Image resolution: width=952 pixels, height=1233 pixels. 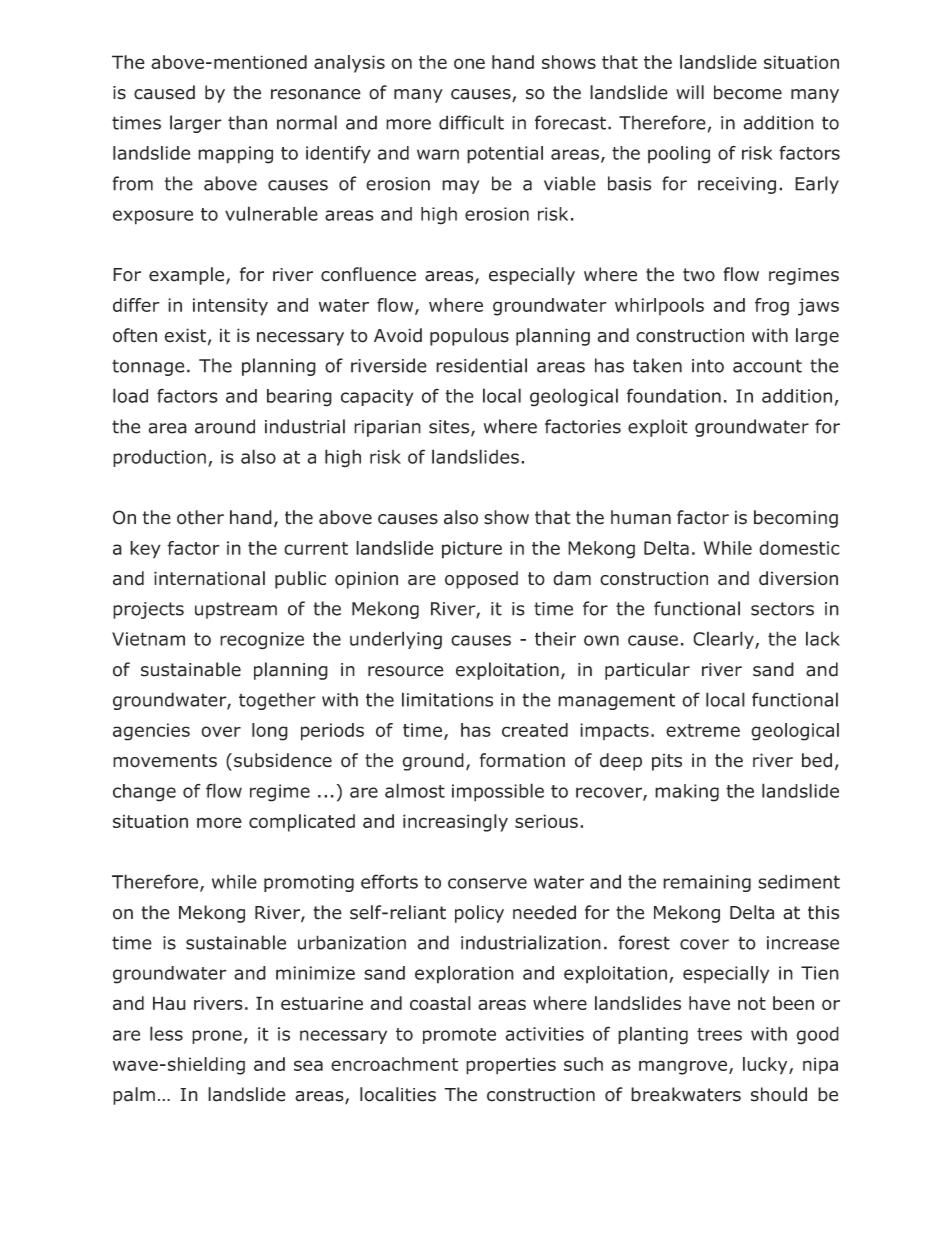 What do you see at coordinates (782, 609) in the document?
I see `sectors` at bounding box center [782, 609].
